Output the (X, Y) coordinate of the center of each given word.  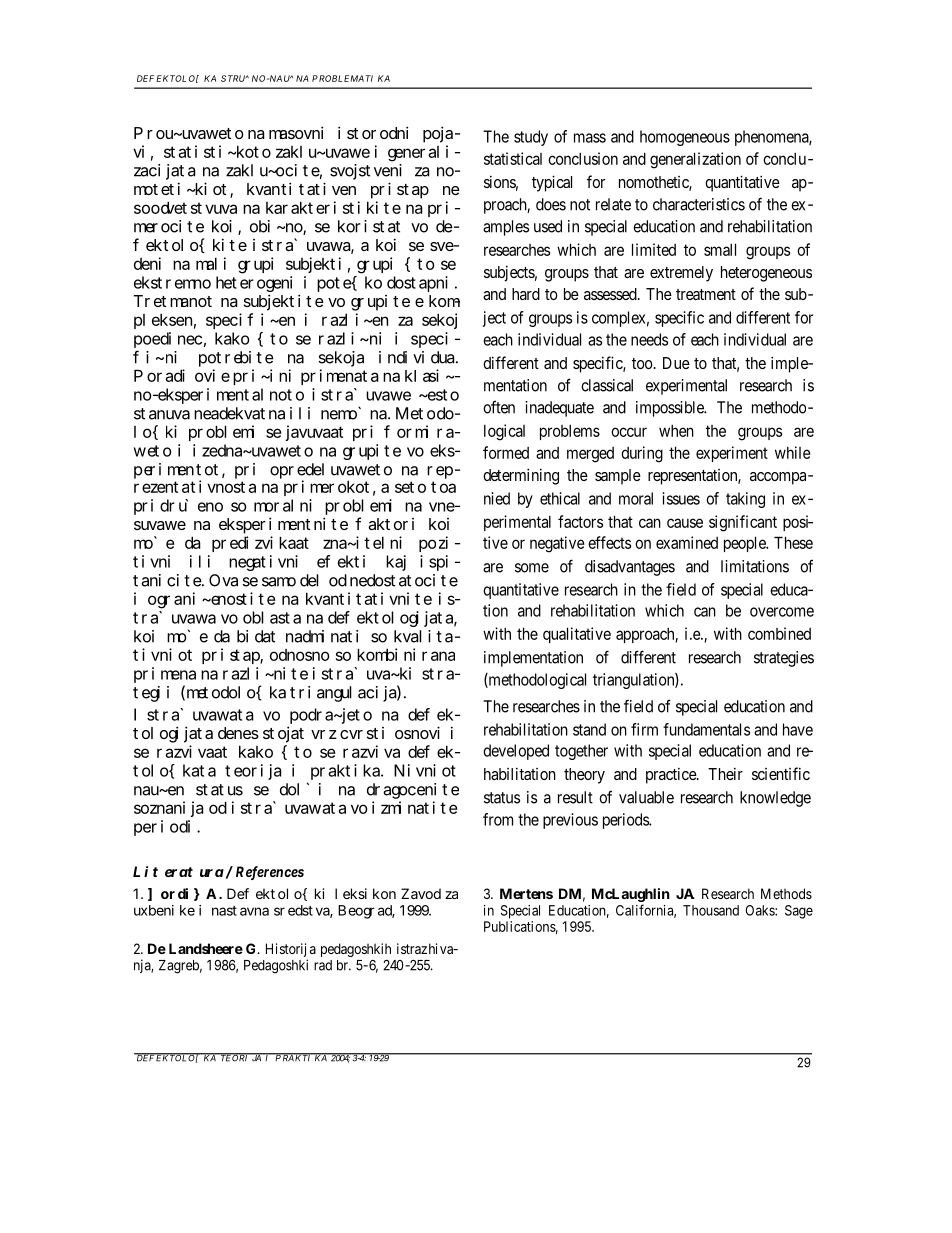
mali (211, 263)
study (531, 138)
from (498, 819)
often (499, 407)
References (270, 873)
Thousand (711, 910)
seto (410, 487)
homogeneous (685, 138)
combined (779, 633)
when (676, 431)
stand (589, 729)
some (532, 568)
